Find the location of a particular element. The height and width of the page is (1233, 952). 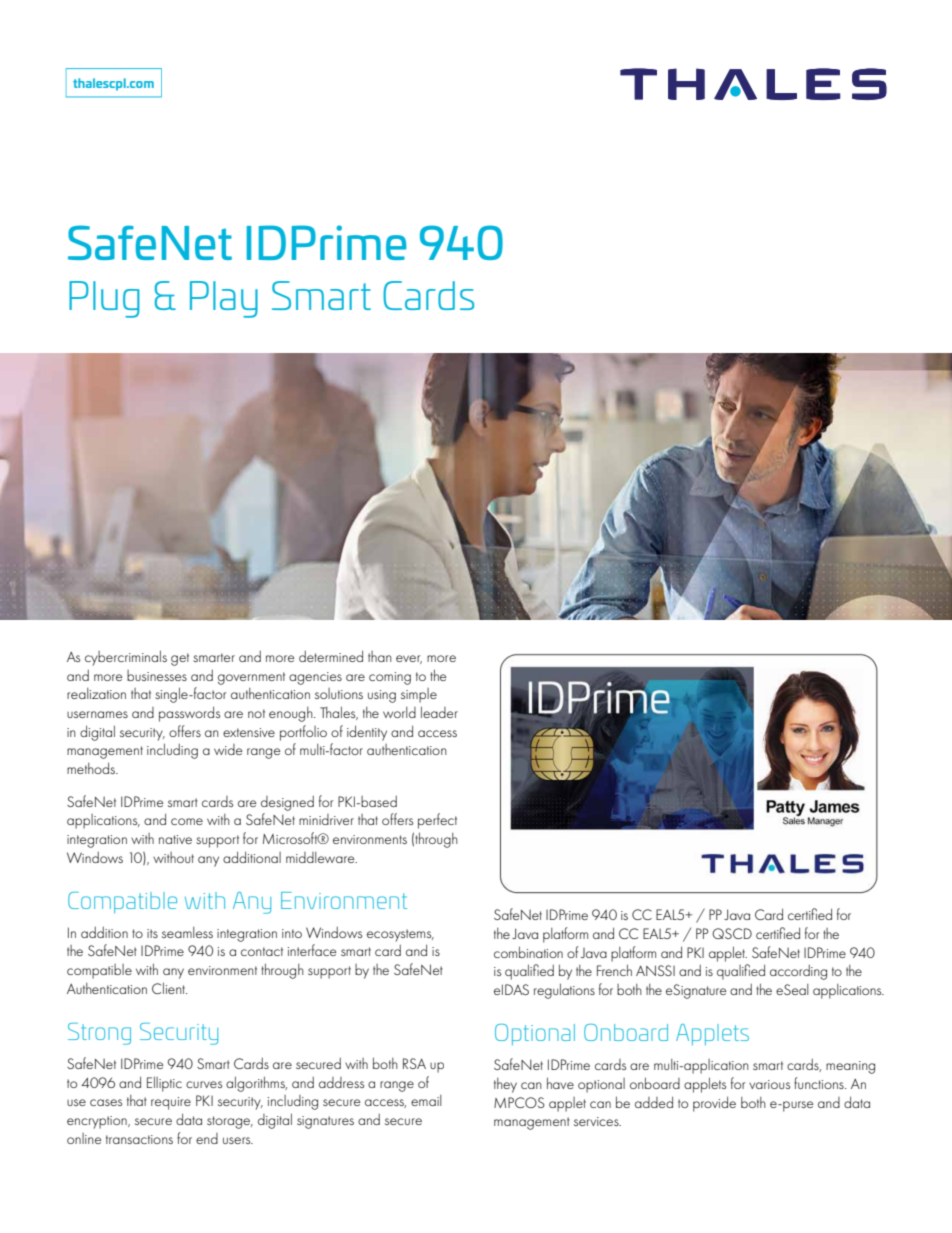

Plug is located at coordinates (104, 299).
